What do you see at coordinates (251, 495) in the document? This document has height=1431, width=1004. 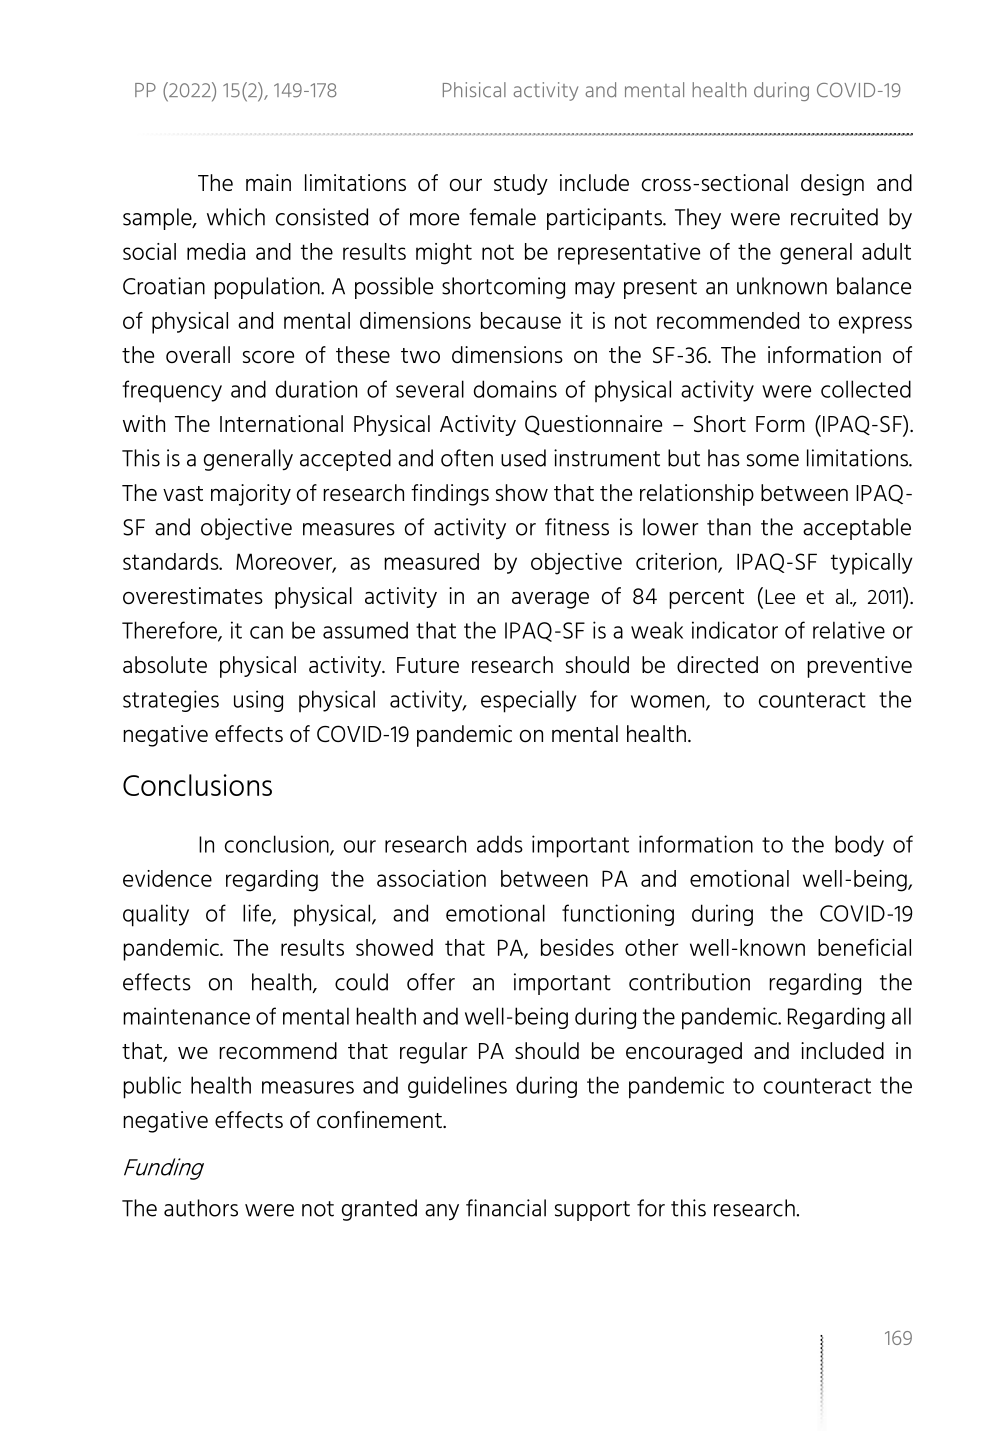 I see `majority` at bounding box center [251, 495].
